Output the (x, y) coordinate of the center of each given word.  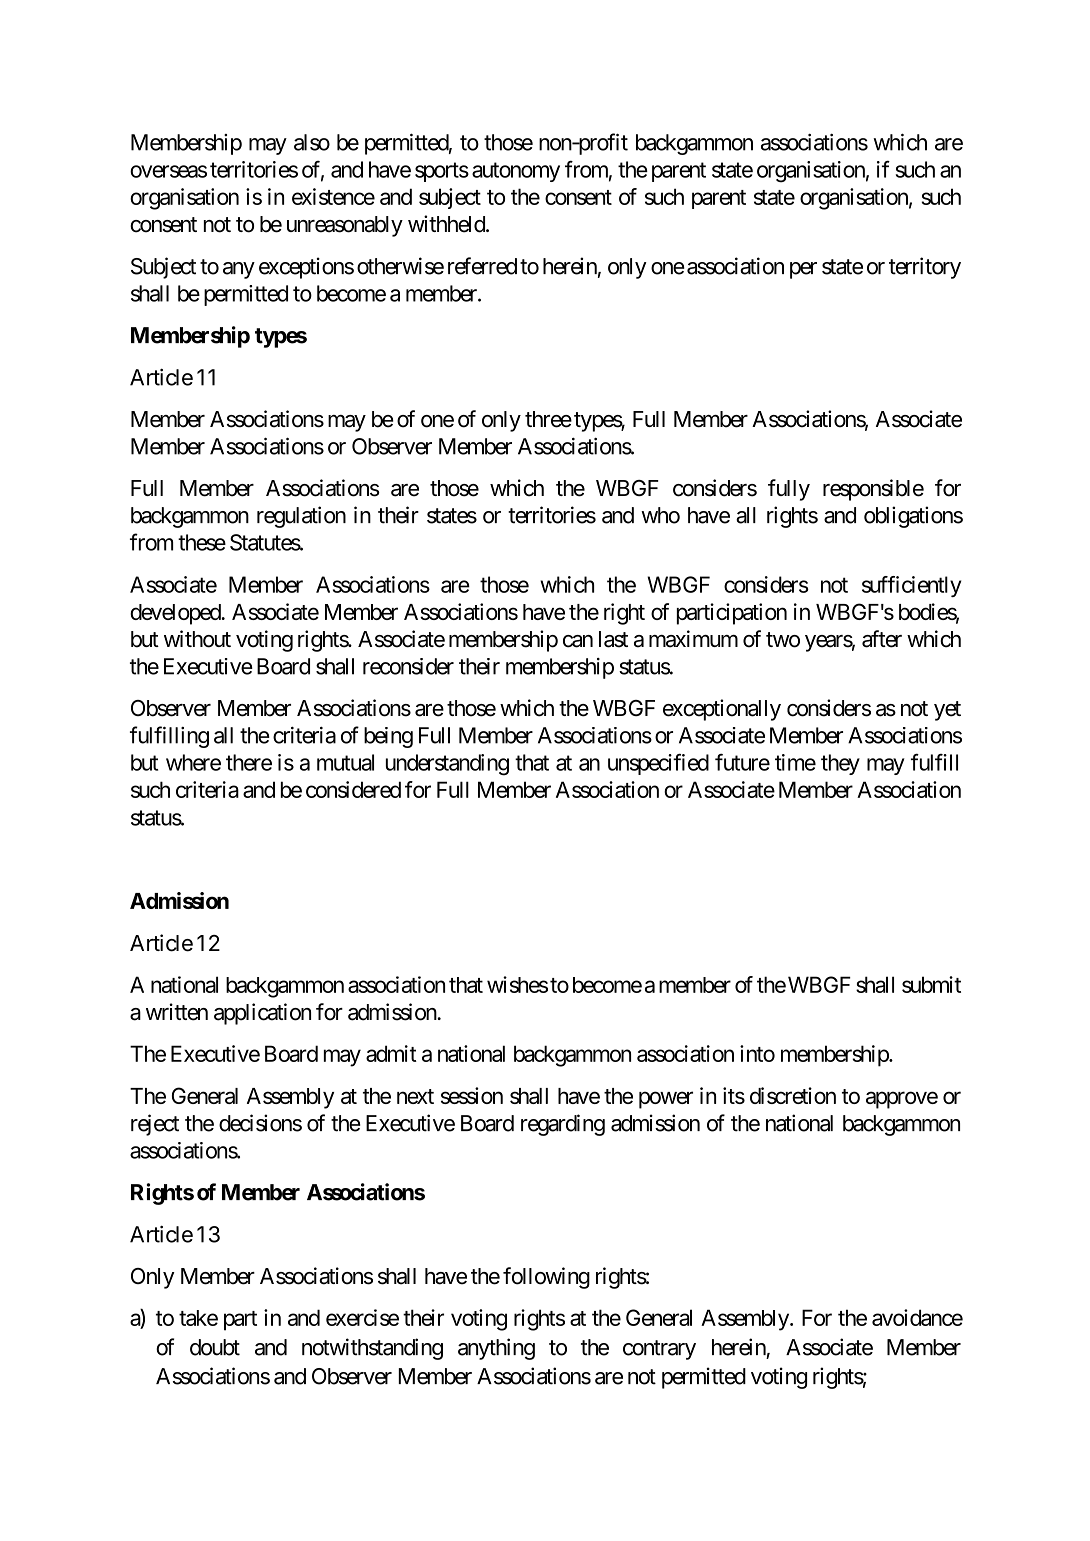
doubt (215, 1347)
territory (925, 268)
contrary (659, 1350)
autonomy (516, 172)
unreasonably (345, 226)
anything (496, 1349)
